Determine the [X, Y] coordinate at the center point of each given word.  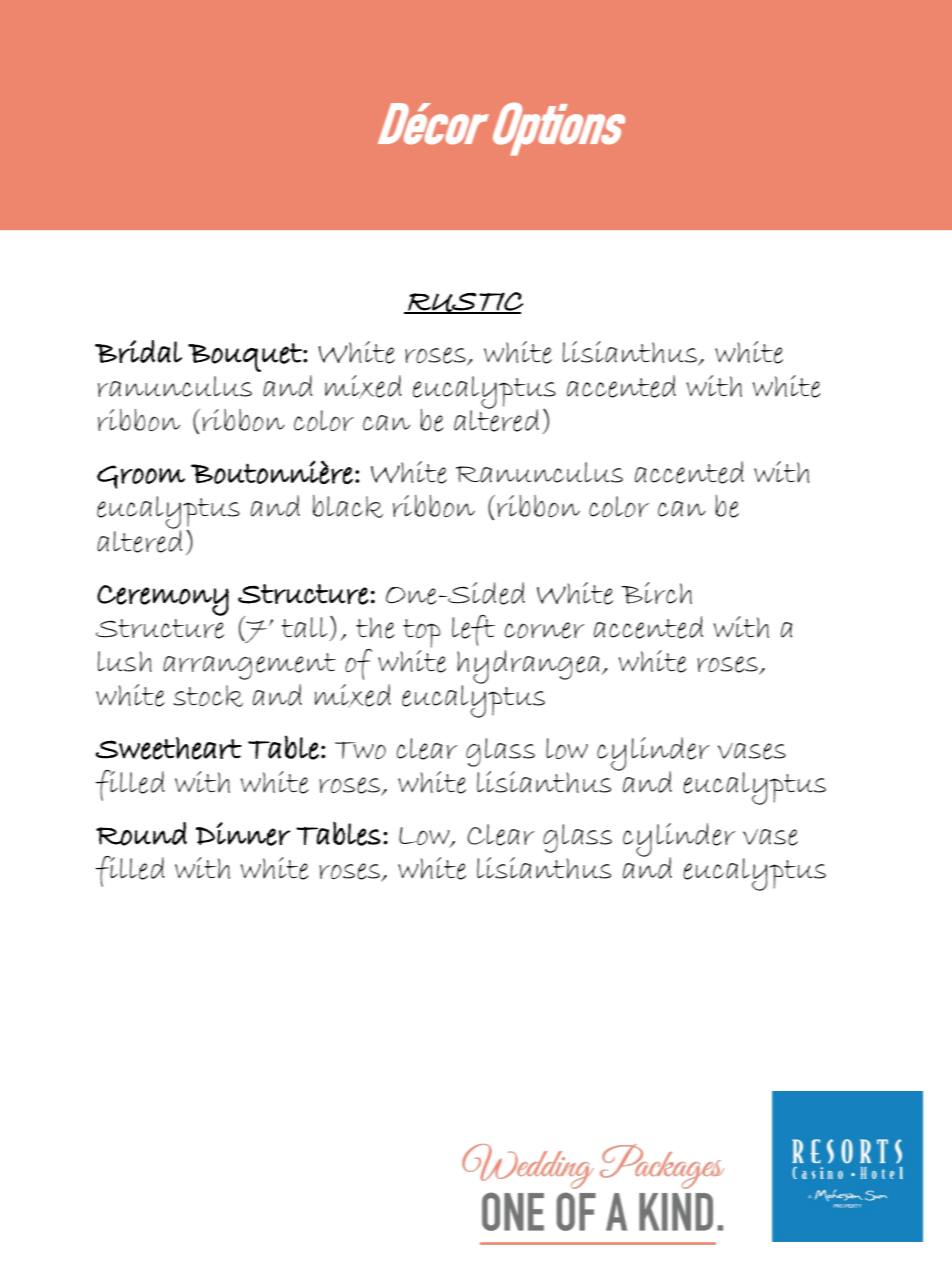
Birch [656, 593]
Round [141, 834]
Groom [141, 477]
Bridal [138, 351]
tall [304, 627]
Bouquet [246, 357]
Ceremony [163, 600]
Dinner [243, 834]
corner [544, 630]
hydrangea [528, 668]
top [421, 633]
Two [360, 750]
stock [208, 696]
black [348, 506]
